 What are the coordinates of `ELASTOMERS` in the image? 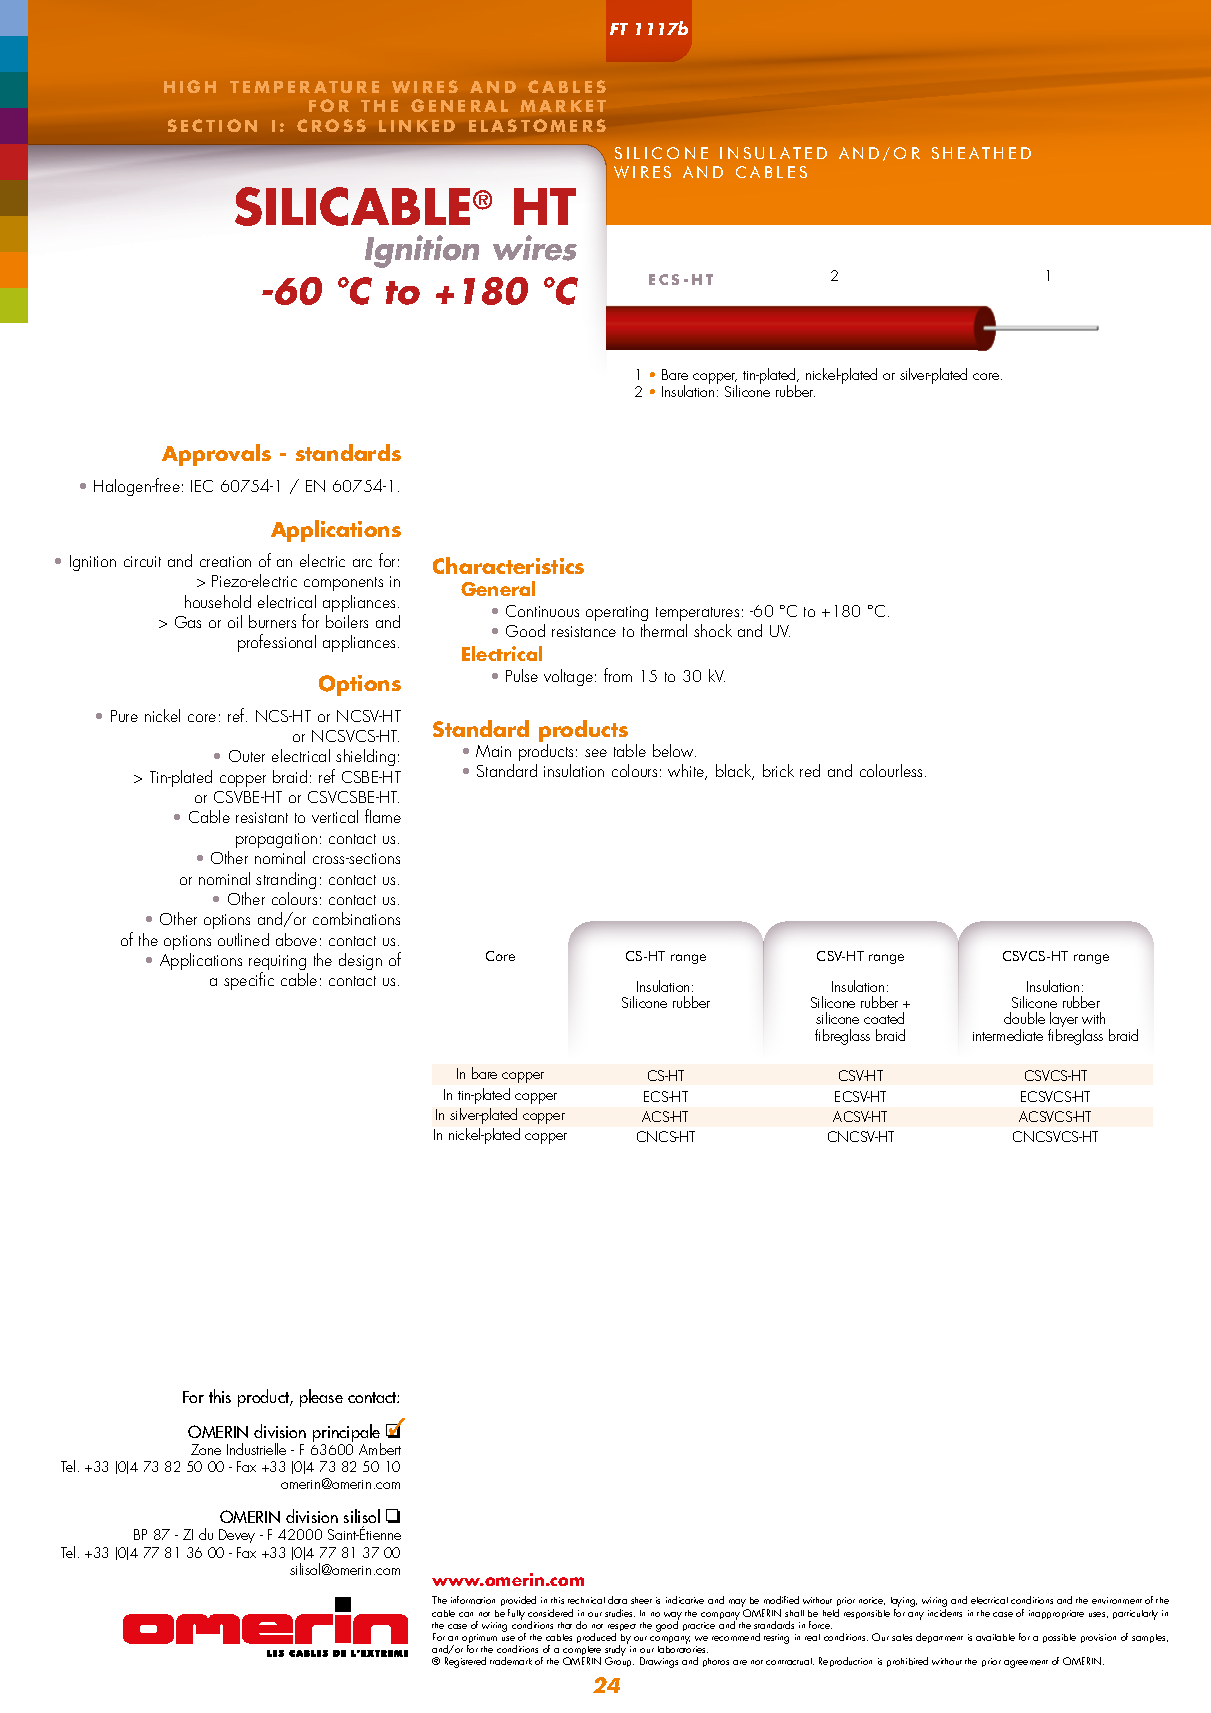 It's located at (537, 125).
